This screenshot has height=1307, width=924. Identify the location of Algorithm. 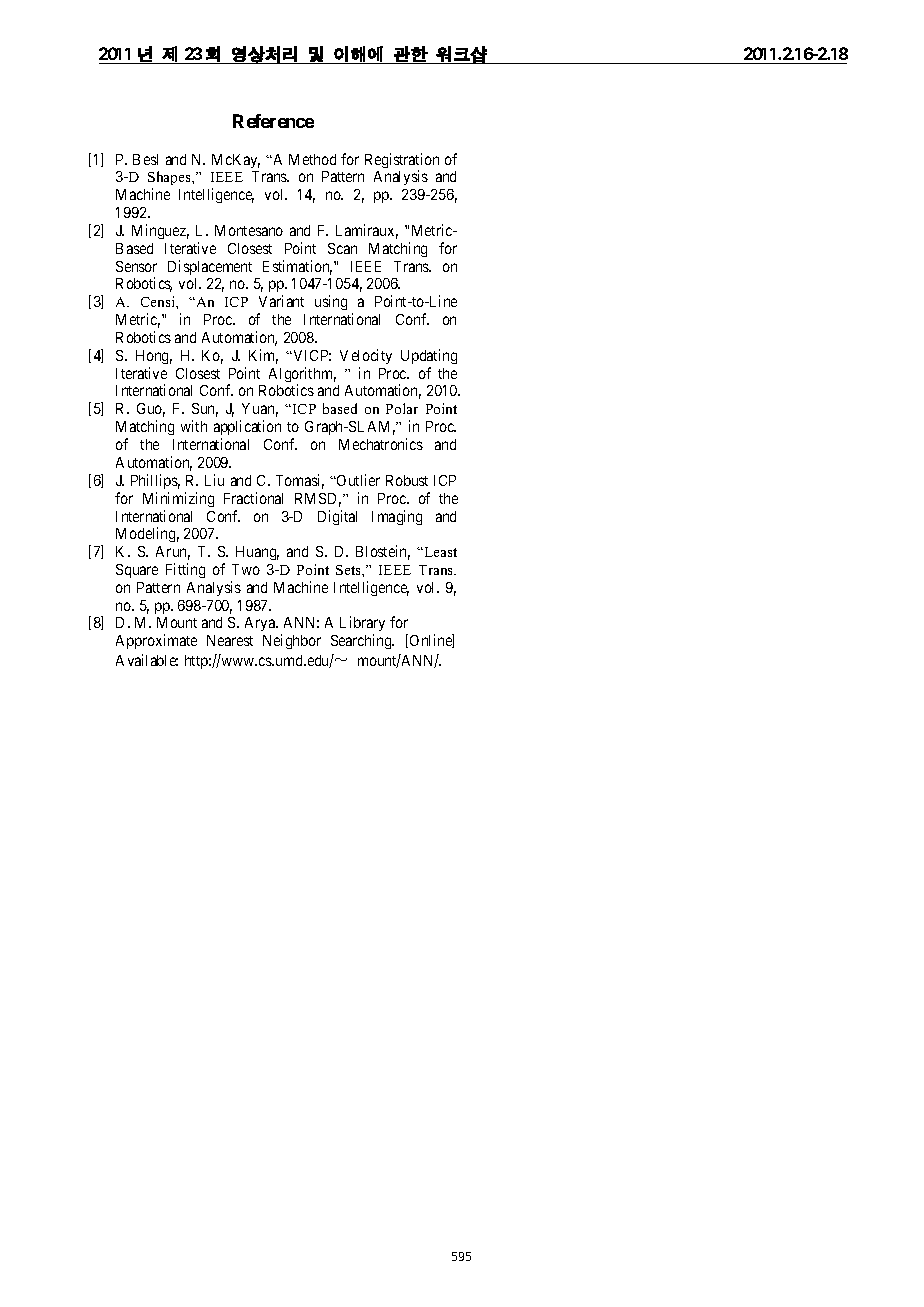
(302, 376).
